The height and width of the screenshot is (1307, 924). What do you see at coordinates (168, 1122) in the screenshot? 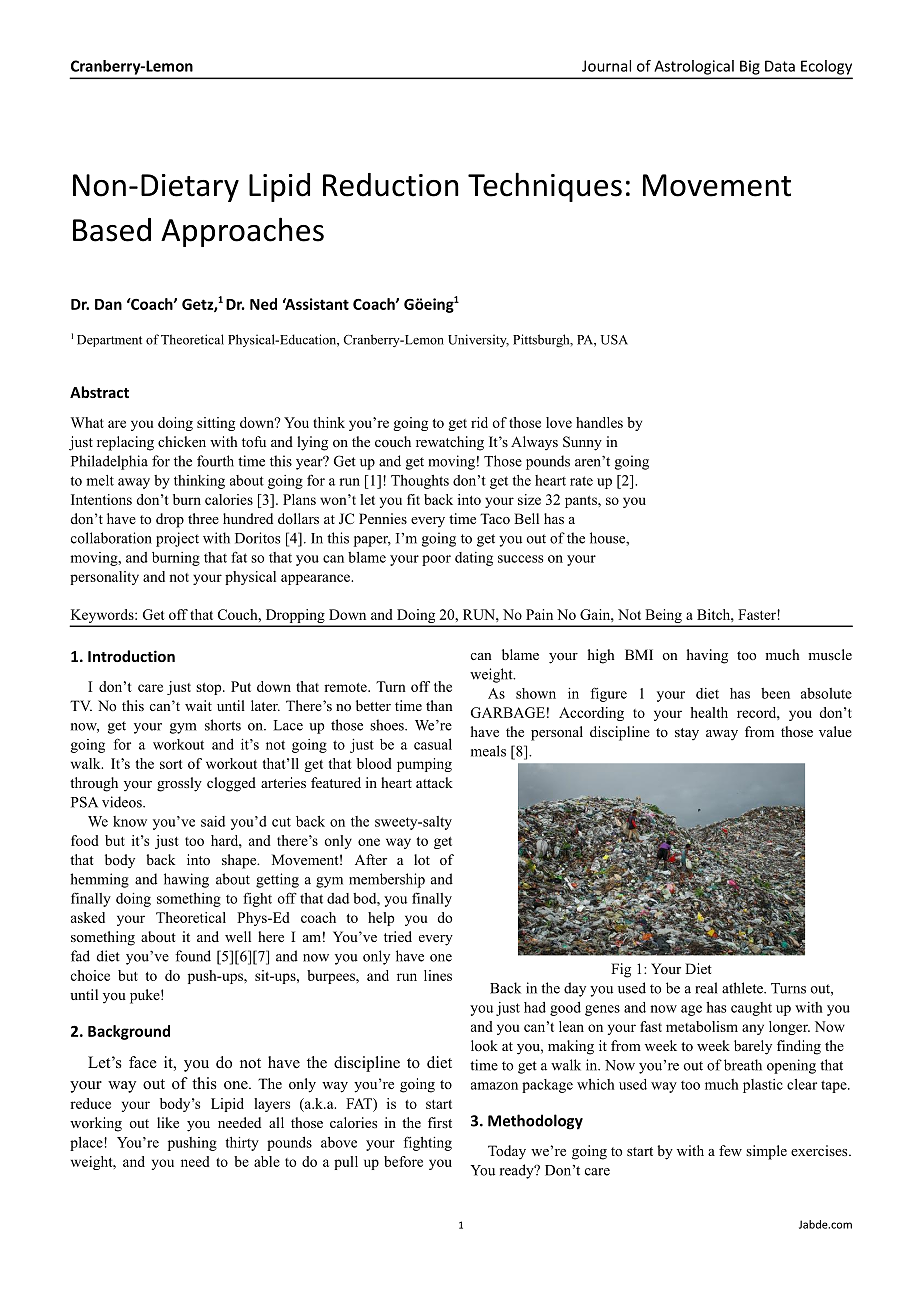
I see `like` at bounding box center [168, 1122].
